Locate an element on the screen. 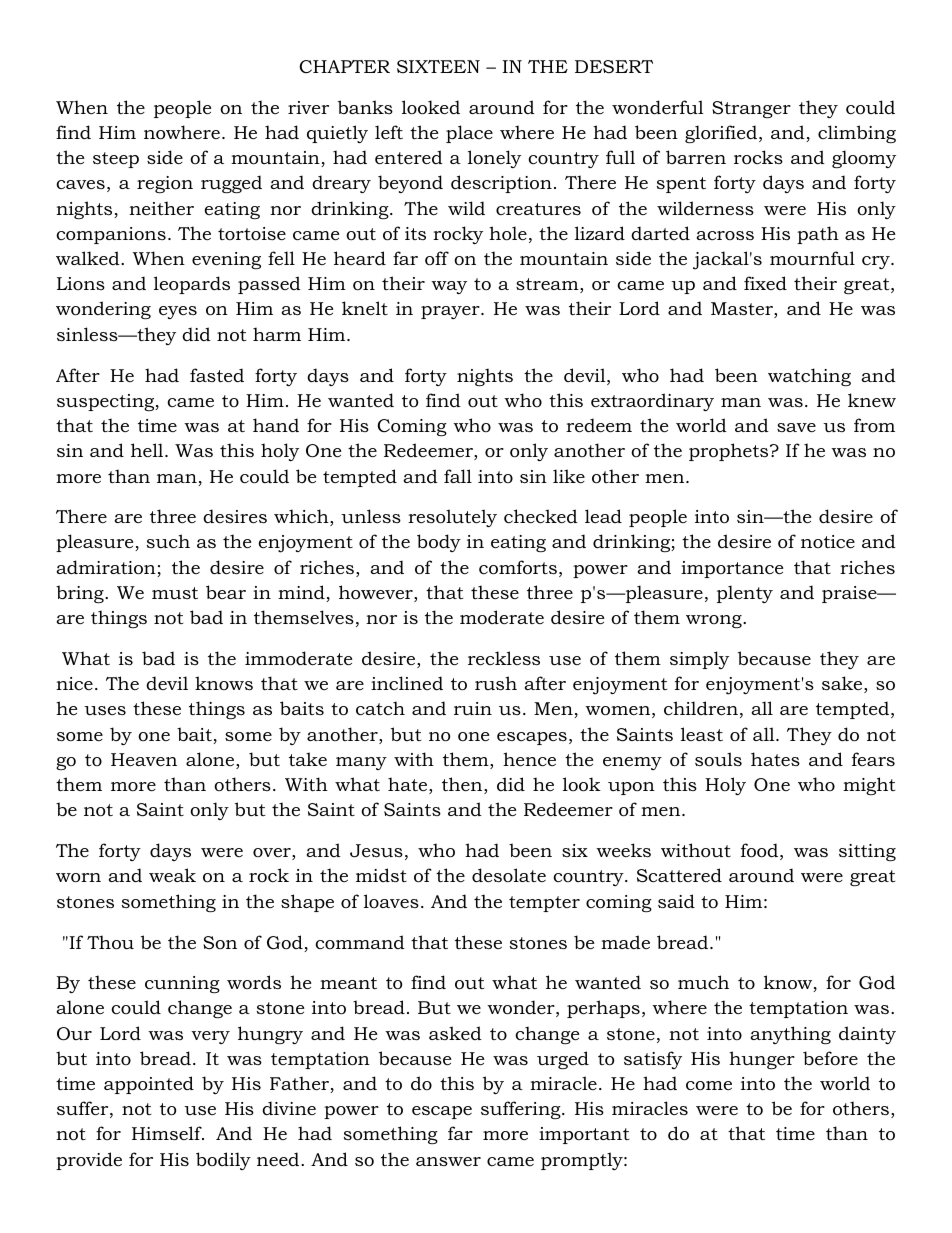  plenty is located at coordinates (745, 594).
